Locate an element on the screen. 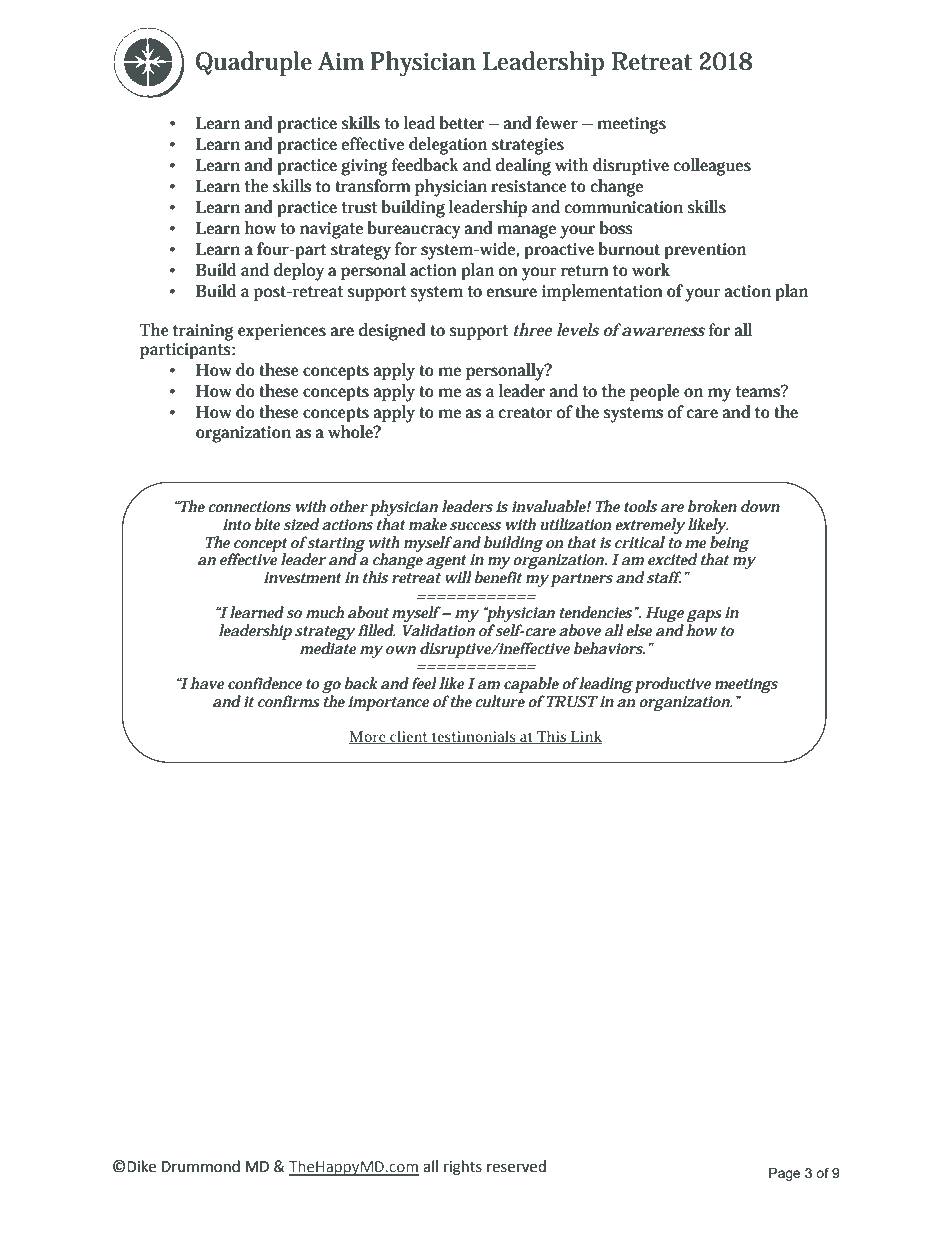 Image resolution: width=952 pixels, height=1233 pixels. creator is located at coordinates (525, 412).
